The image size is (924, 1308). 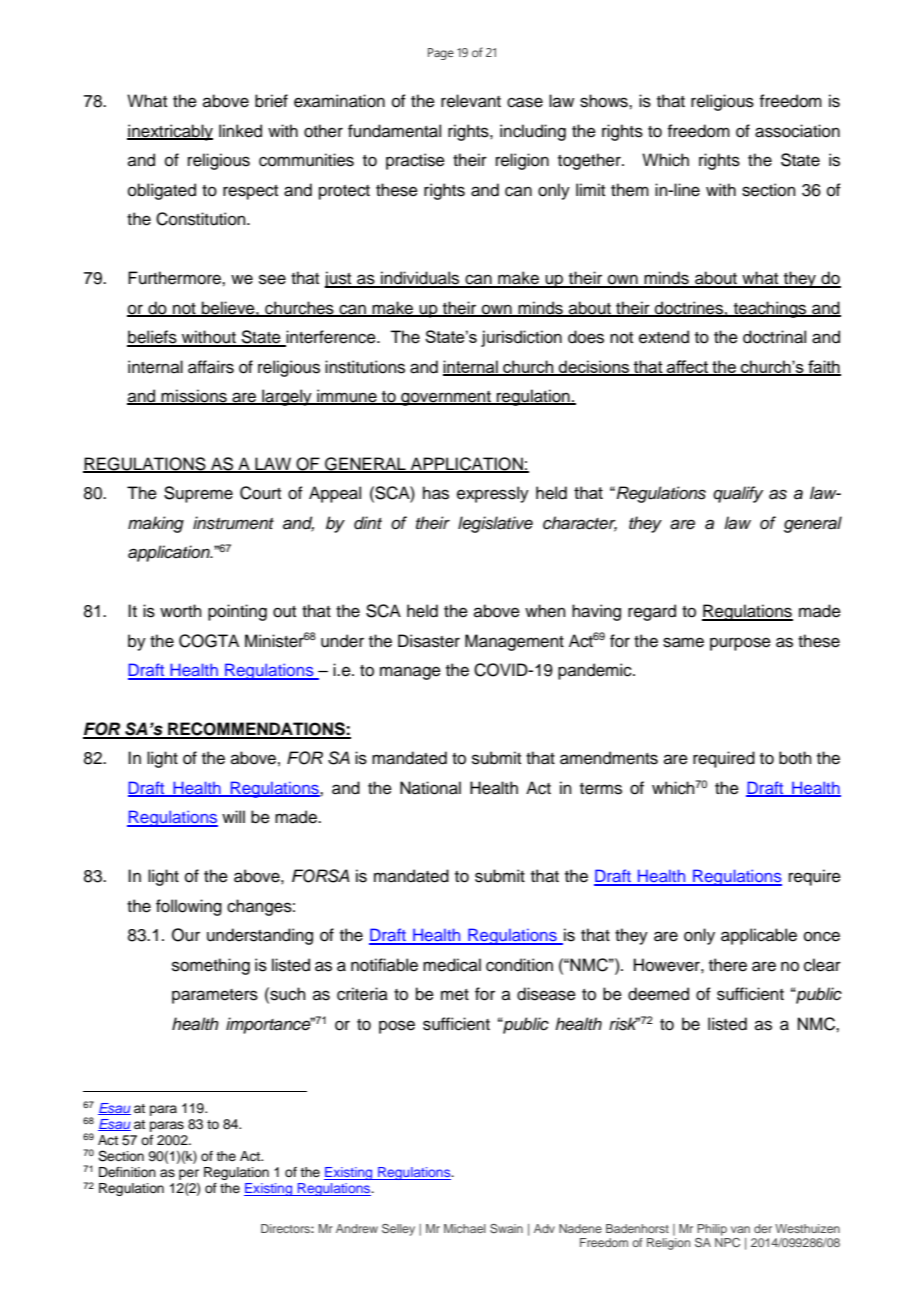 What do you see at coordinates (429, 641) in the screenshot?
I see `Disaster` at bounding box center [429, 641].
